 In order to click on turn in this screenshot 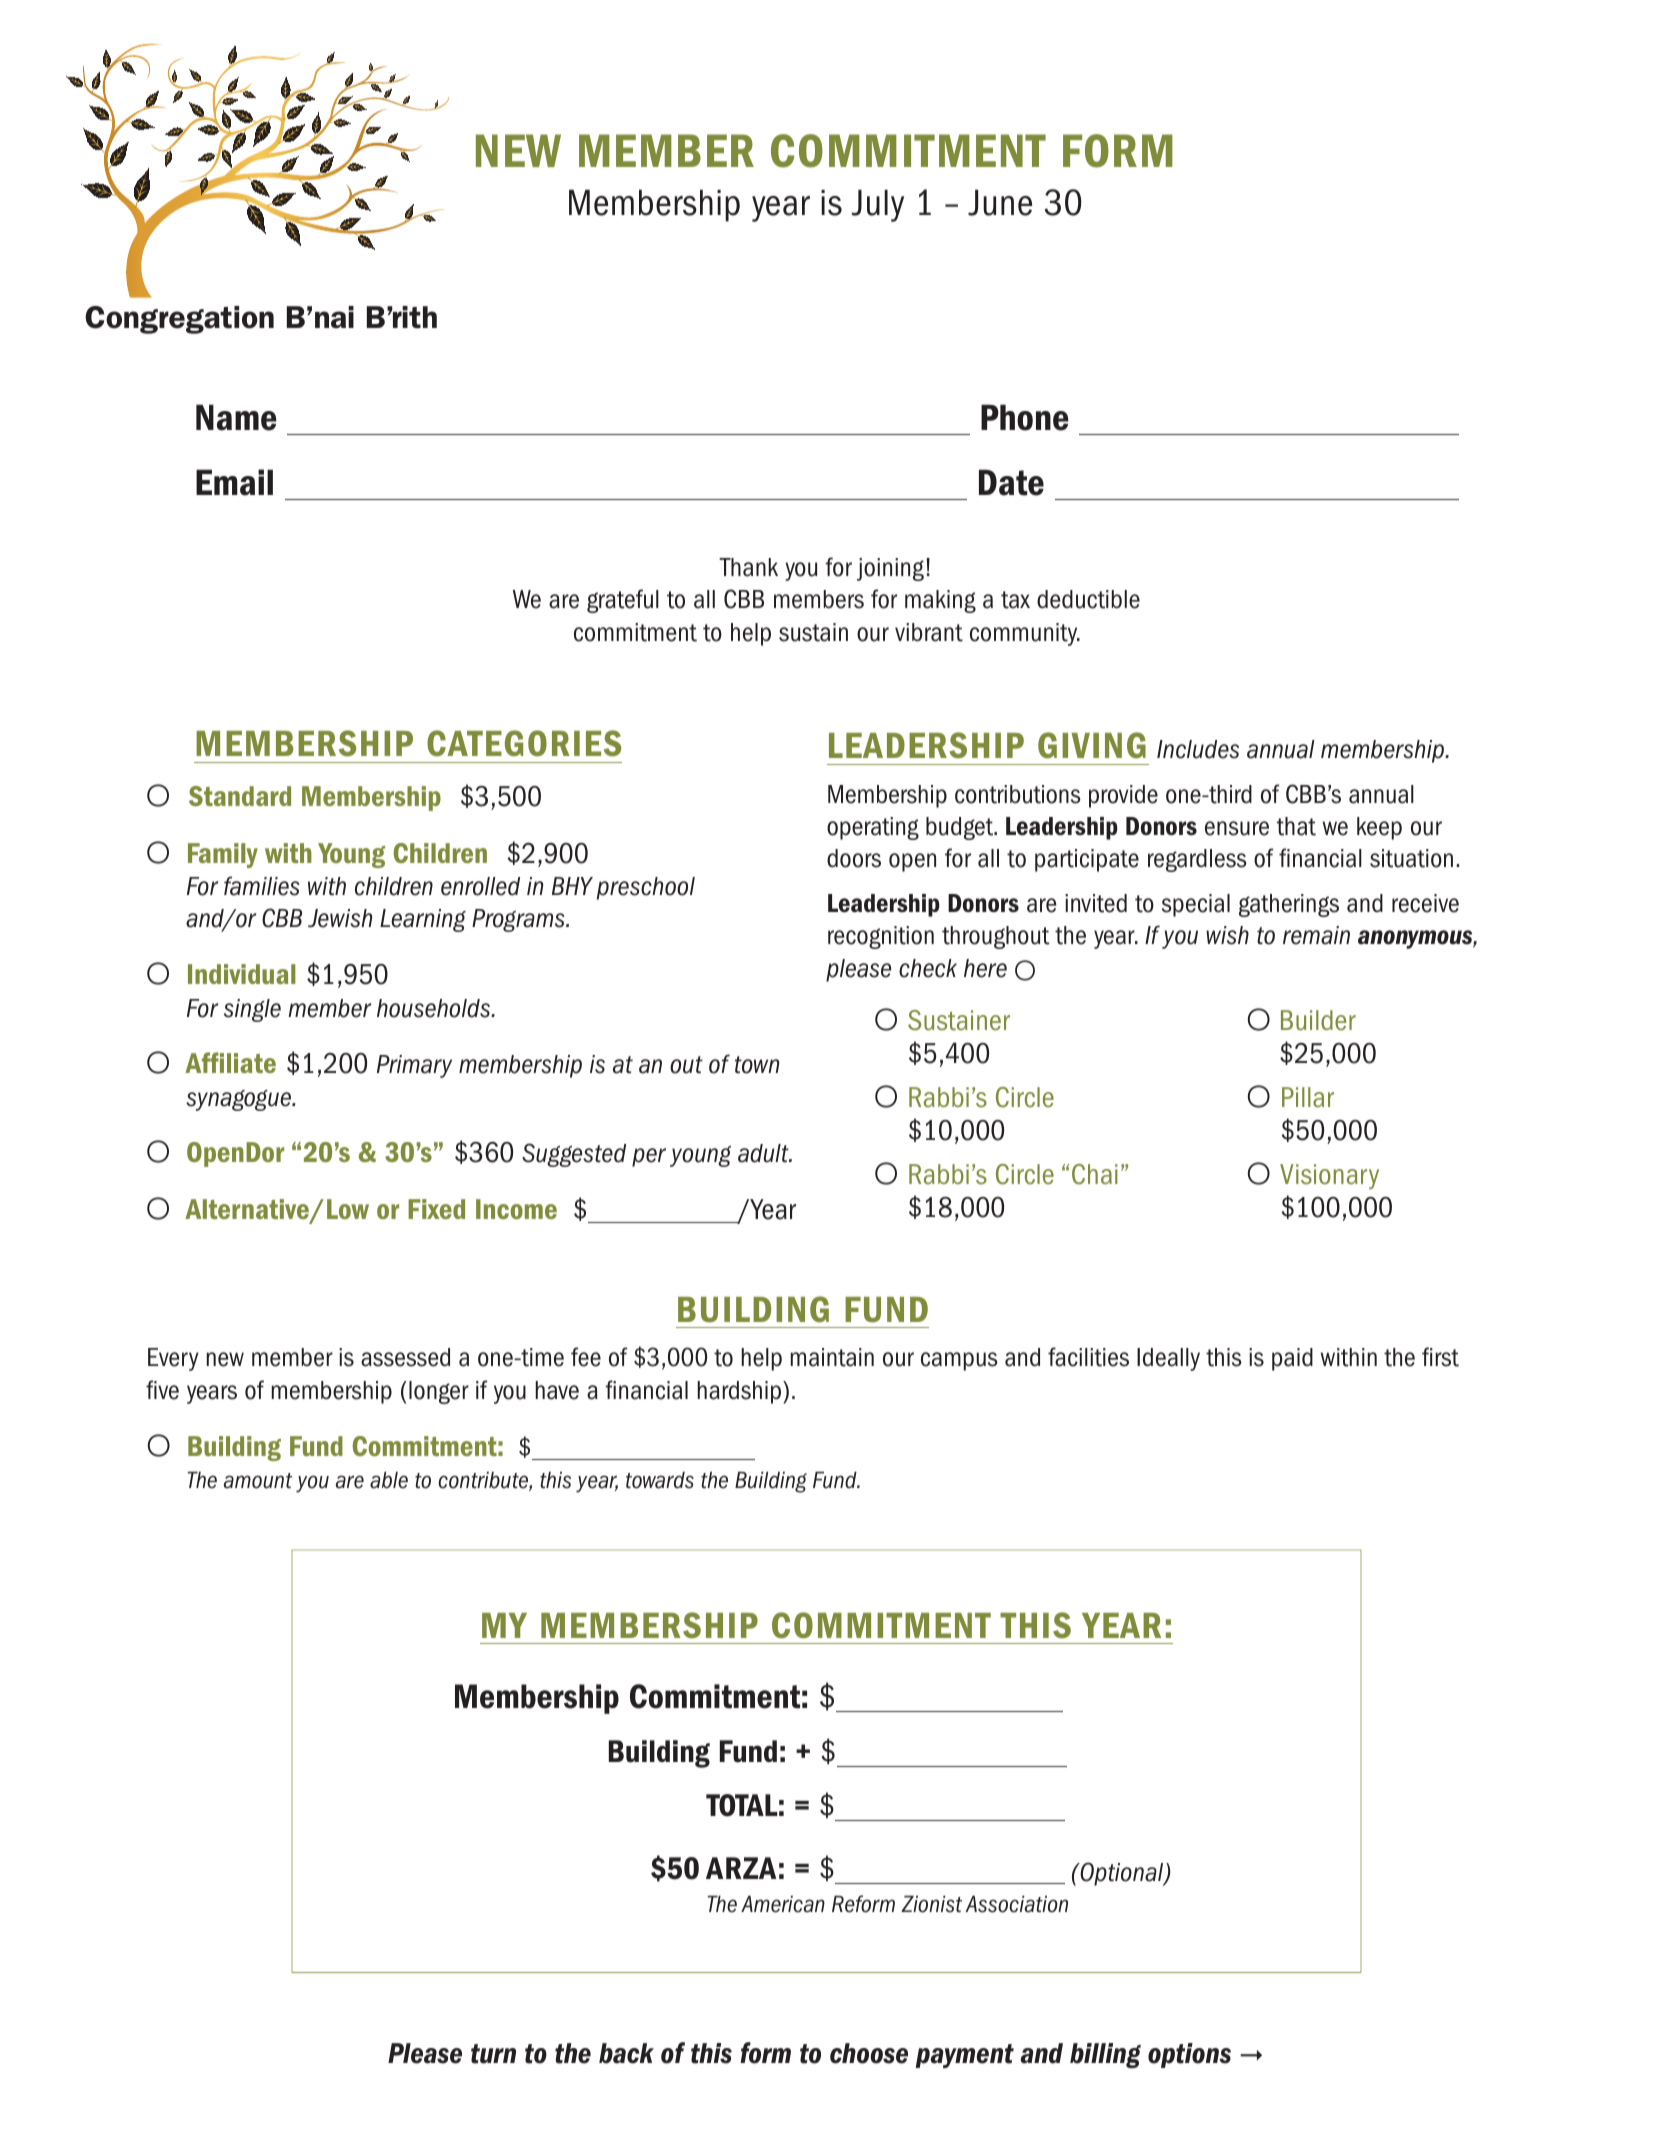, I will do `click(493, 2054)`.
